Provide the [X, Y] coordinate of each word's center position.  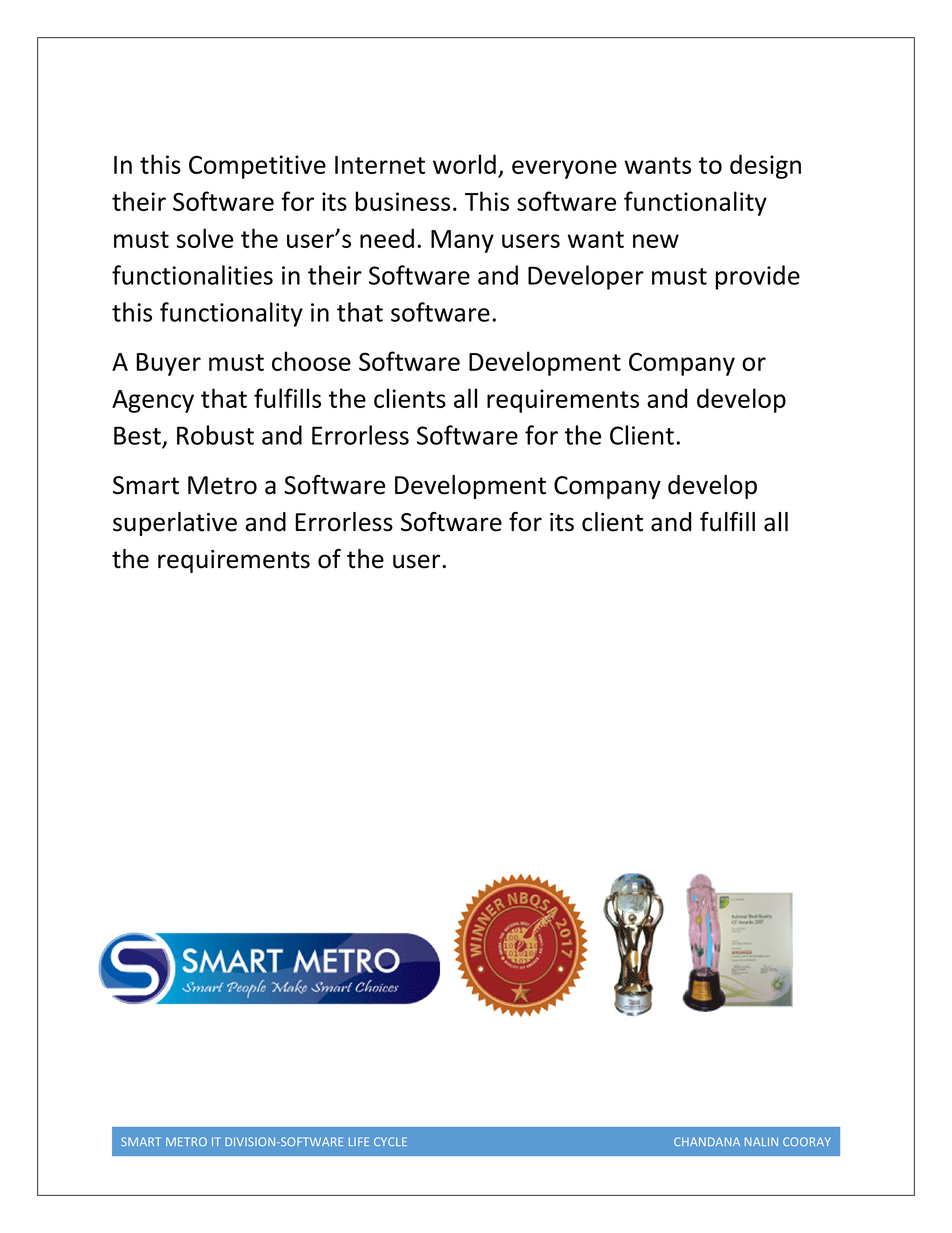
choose [311, 361]
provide [758, 277]
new [656, 241]
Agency [153, 401]
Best [137, 435]
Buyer [168, 364]
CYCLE [390, 1141]
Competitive [257, 167]
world [464, 164]
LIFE [359, 1141]
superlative [175, 524]
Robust [215, 435]
